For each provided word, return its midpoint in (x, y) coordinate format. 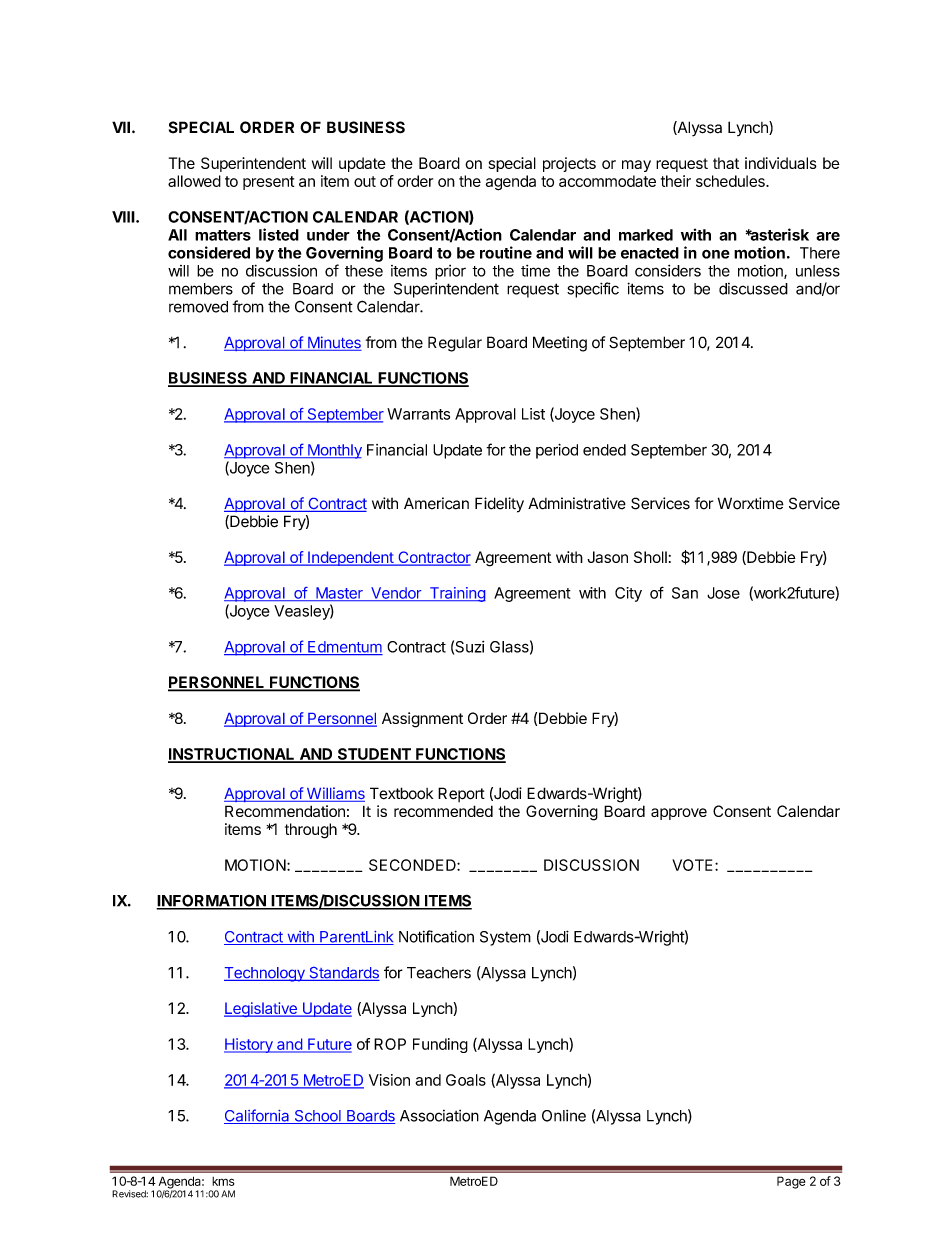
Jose (723, 593)
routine (506, 252)
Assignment (422, 720)
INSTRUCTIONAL (232, 755)
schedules (731, 181)
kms (223, 1181)
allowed (194, 181)
